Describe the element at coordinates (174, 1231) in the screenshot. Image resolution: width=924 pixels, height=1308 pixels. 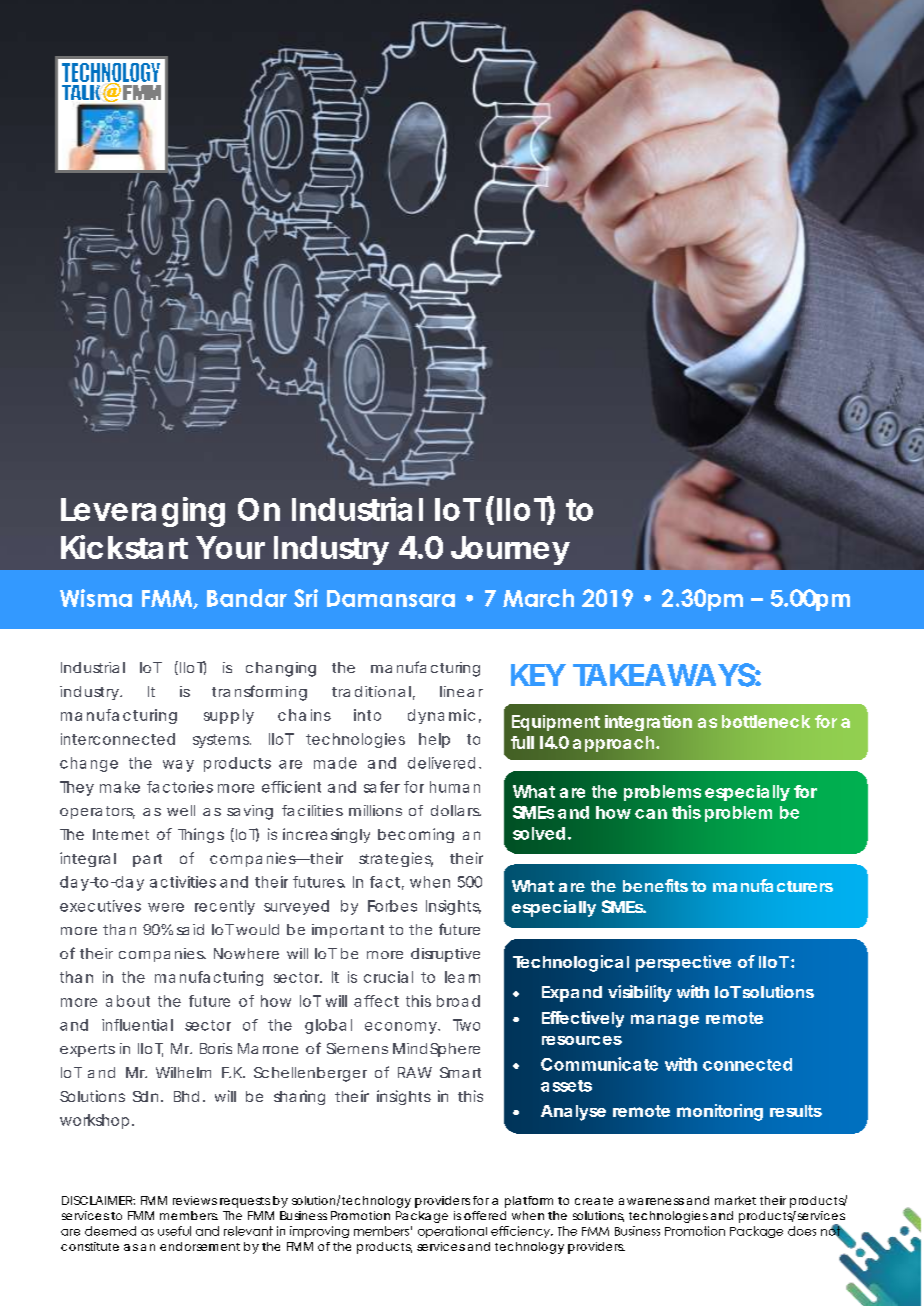
I see `useful` at that location.
